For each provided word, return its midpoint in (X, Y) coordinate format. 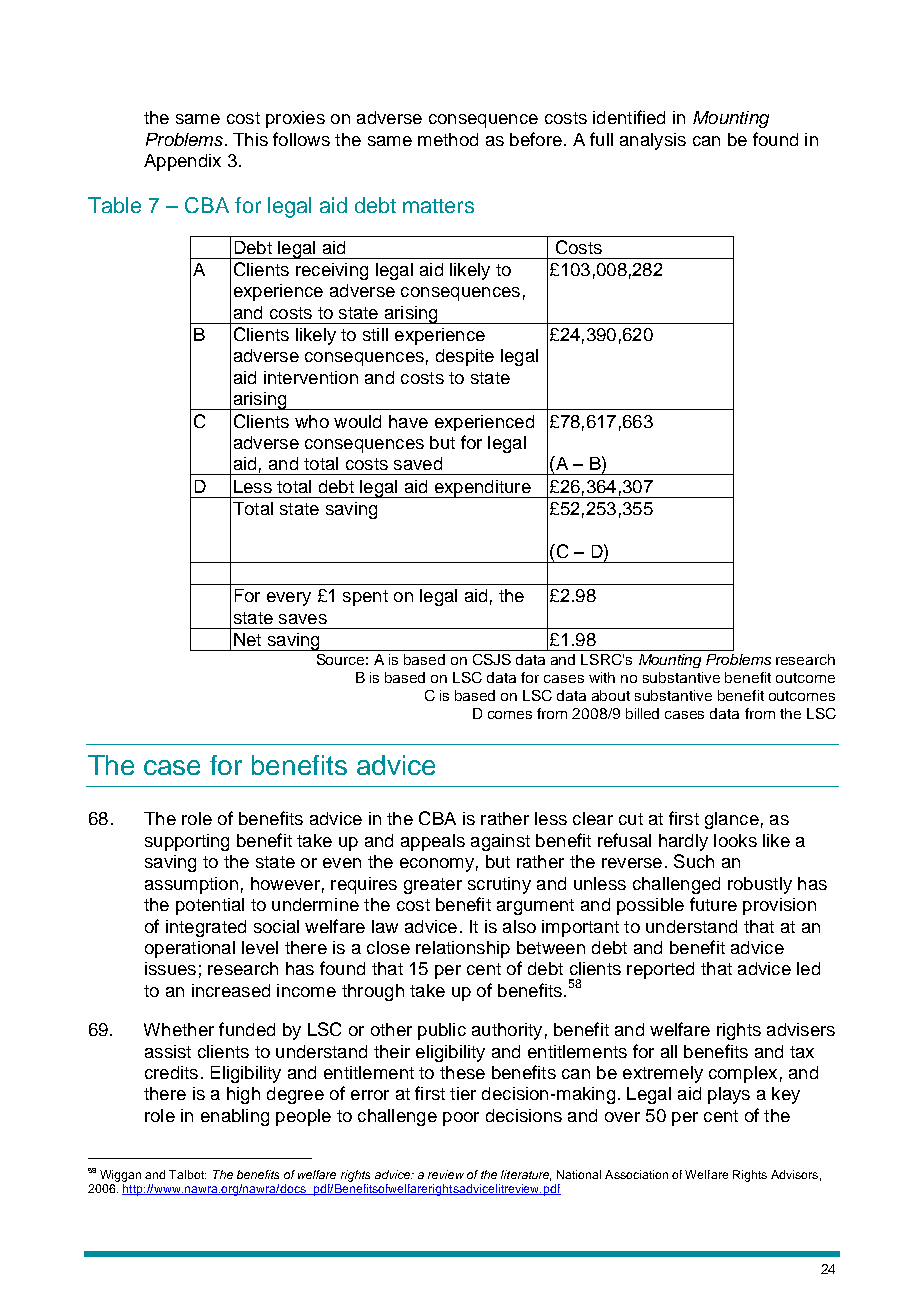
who (312, 421)
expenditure (482, 489)
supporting (187, 842)
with (602, 677)
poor (461, 1119)
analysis (653, 141)
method (448, 139)
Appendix (182, 162)
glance (732, 820)
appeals (433, 842)
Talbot (187, 1174)
